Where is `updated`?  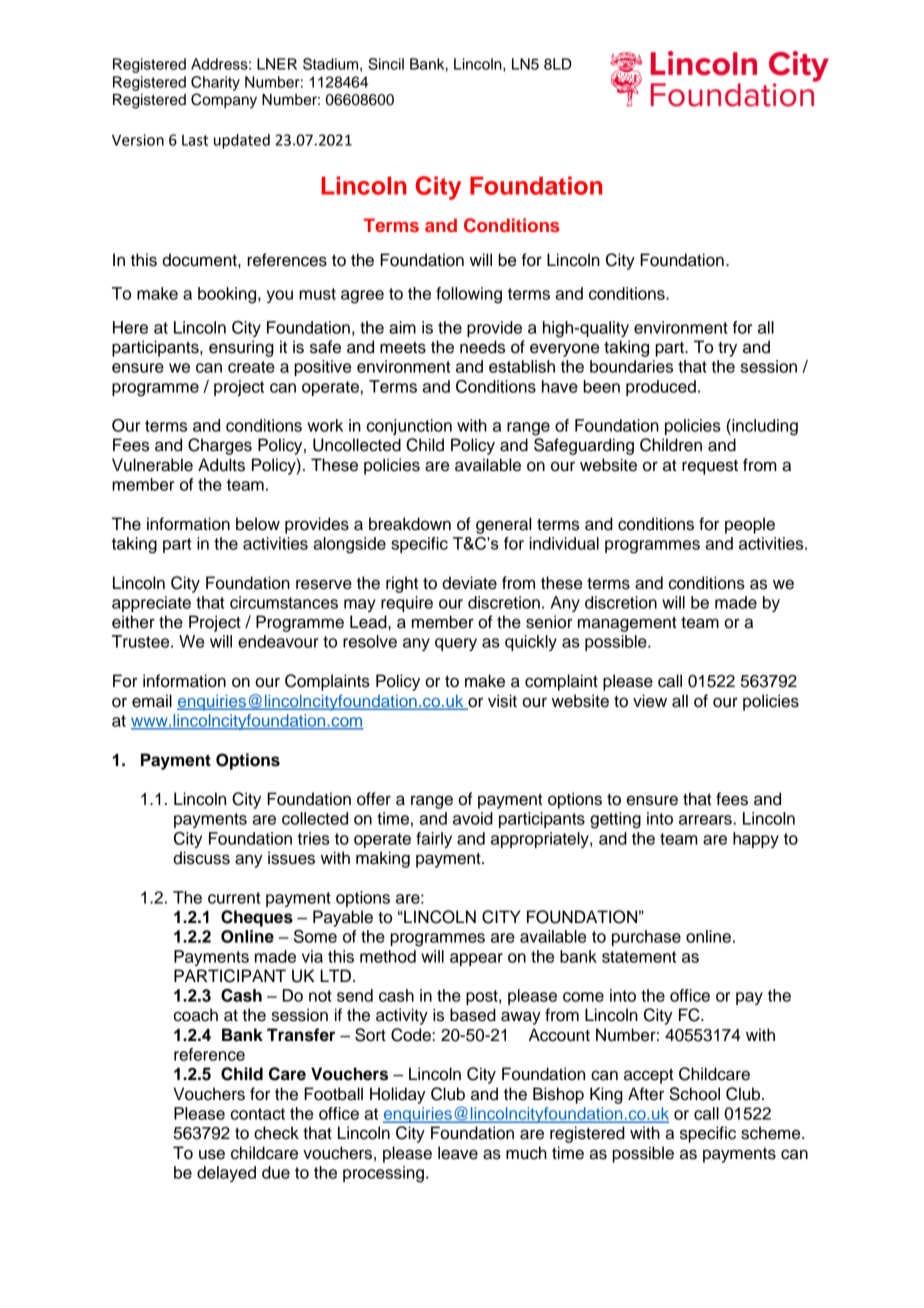
updated is located at coordinates (242, 141).
